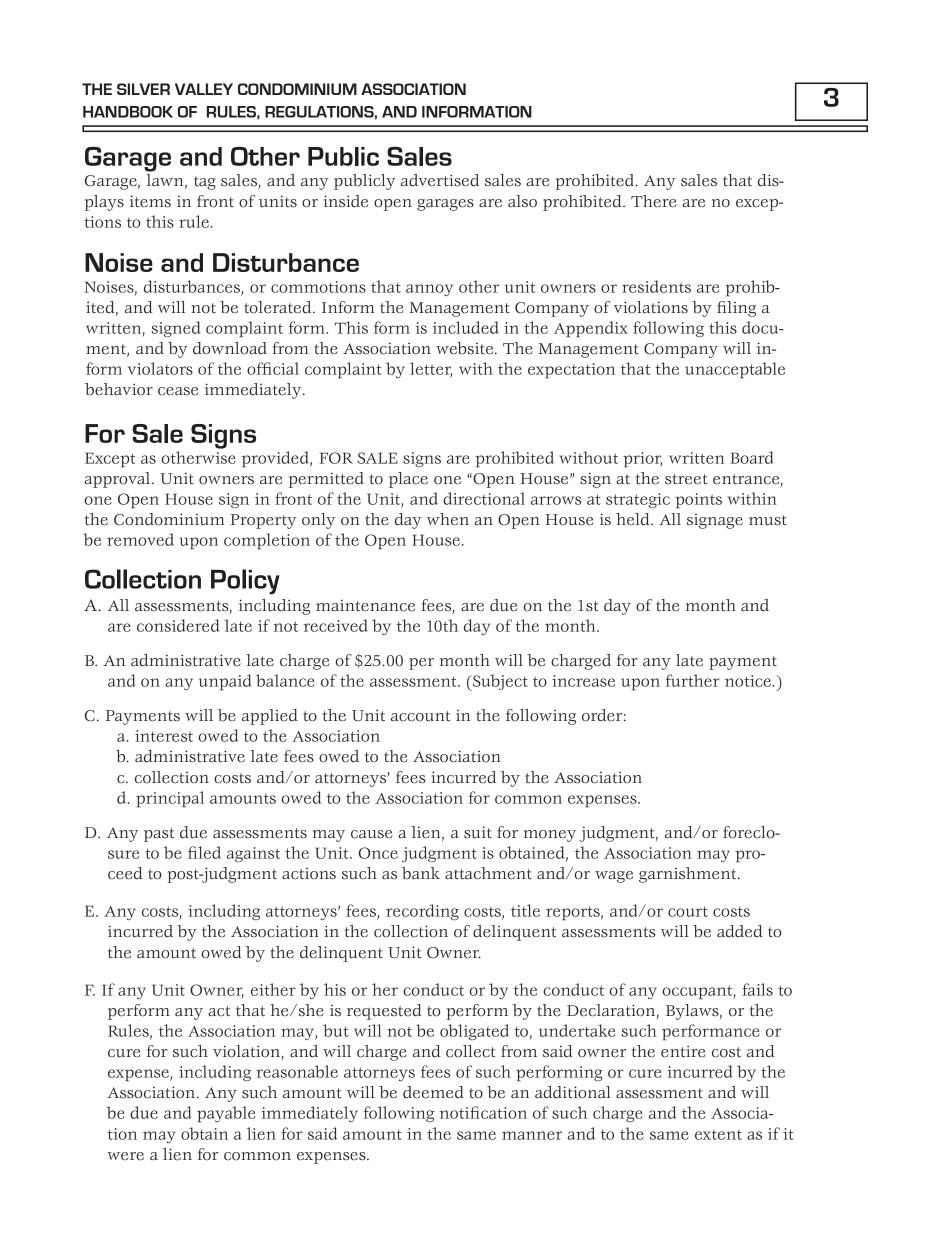  What do you see at coordinates (226, 1114) in the page?
I see `payable` at bounding box center [226, 1114].
